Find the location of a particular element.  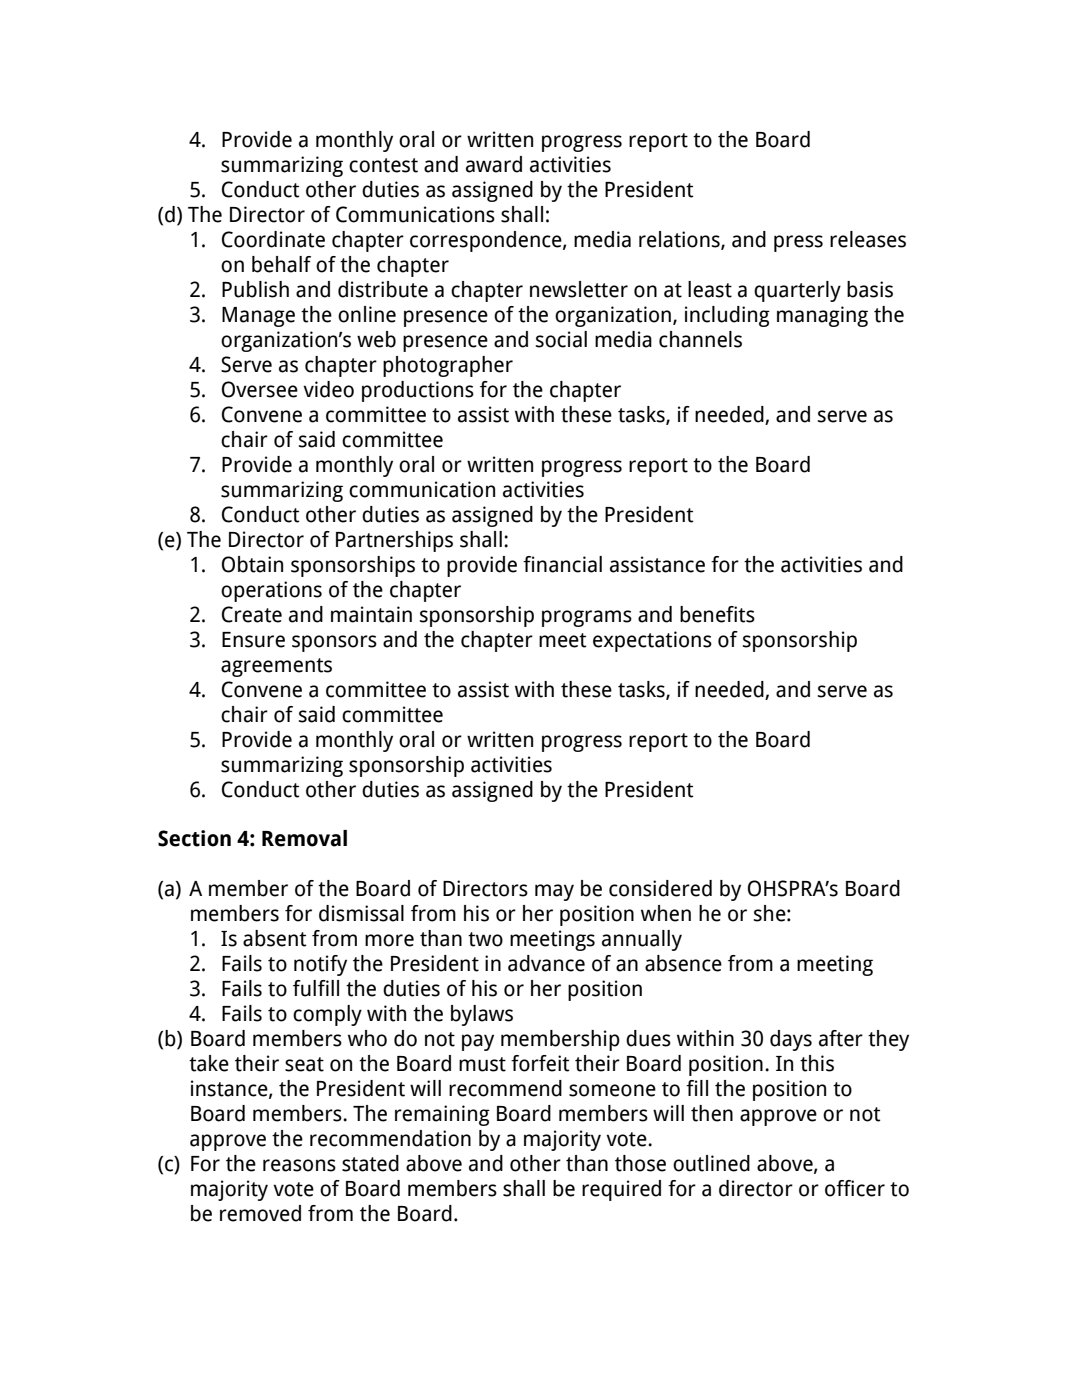

officer is located at coordinates (855, 1188).
